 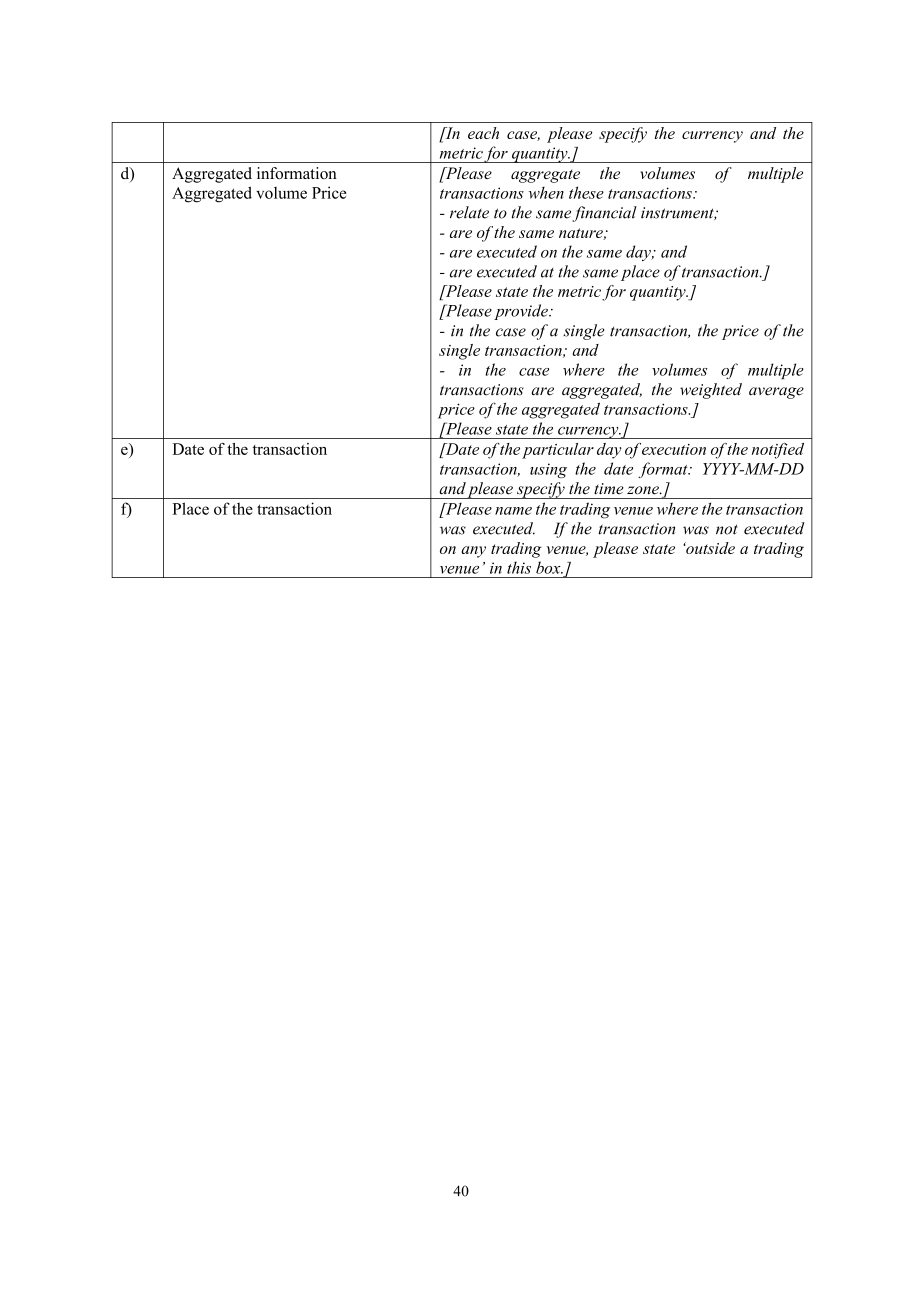 I want to click on average, so click(x=776, y=393).
